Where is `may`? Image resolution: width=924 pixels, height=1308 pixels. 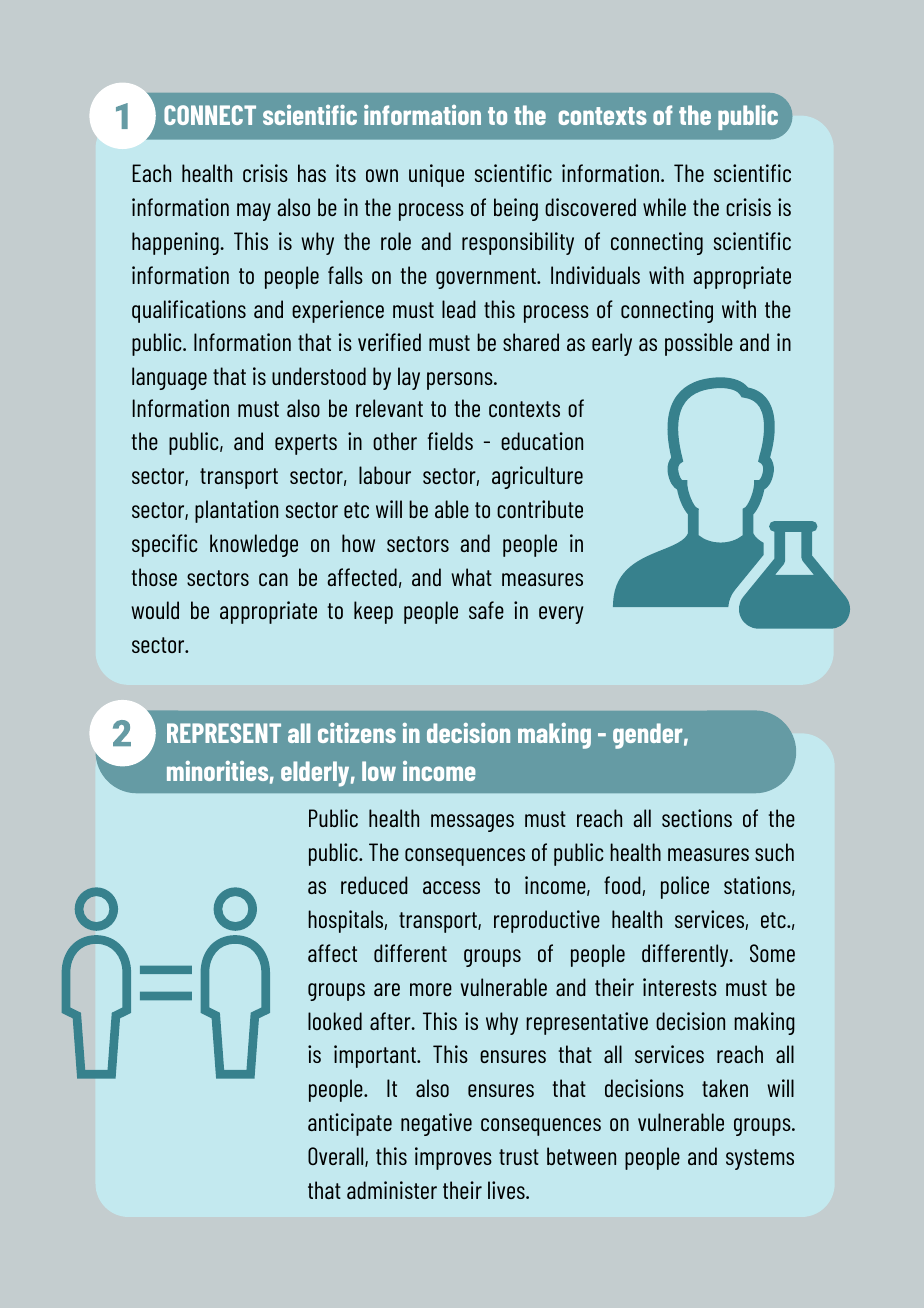
may is located at coordinates (254, 212).
